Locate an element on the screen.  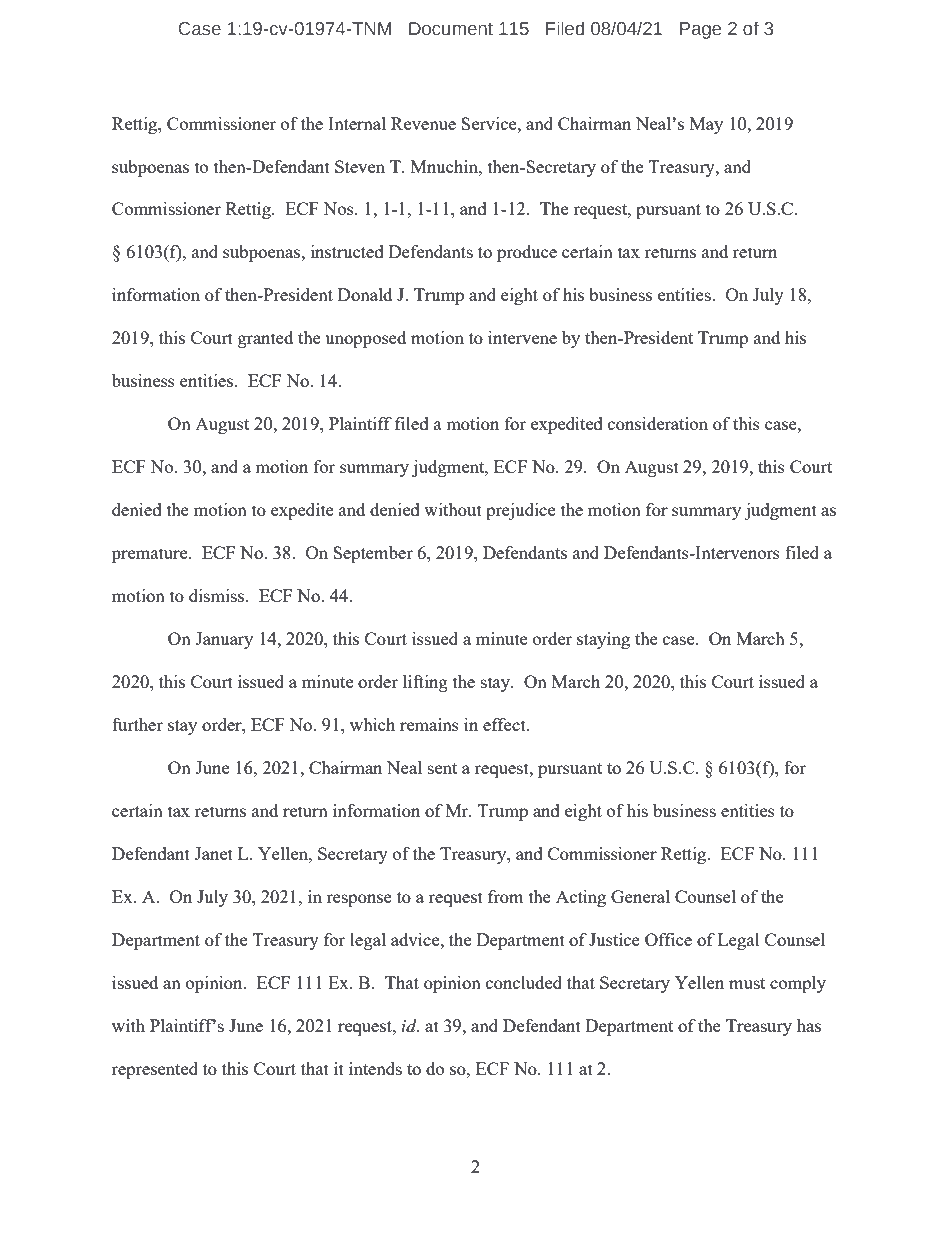
concluded is located at coordinates (524, 982).
